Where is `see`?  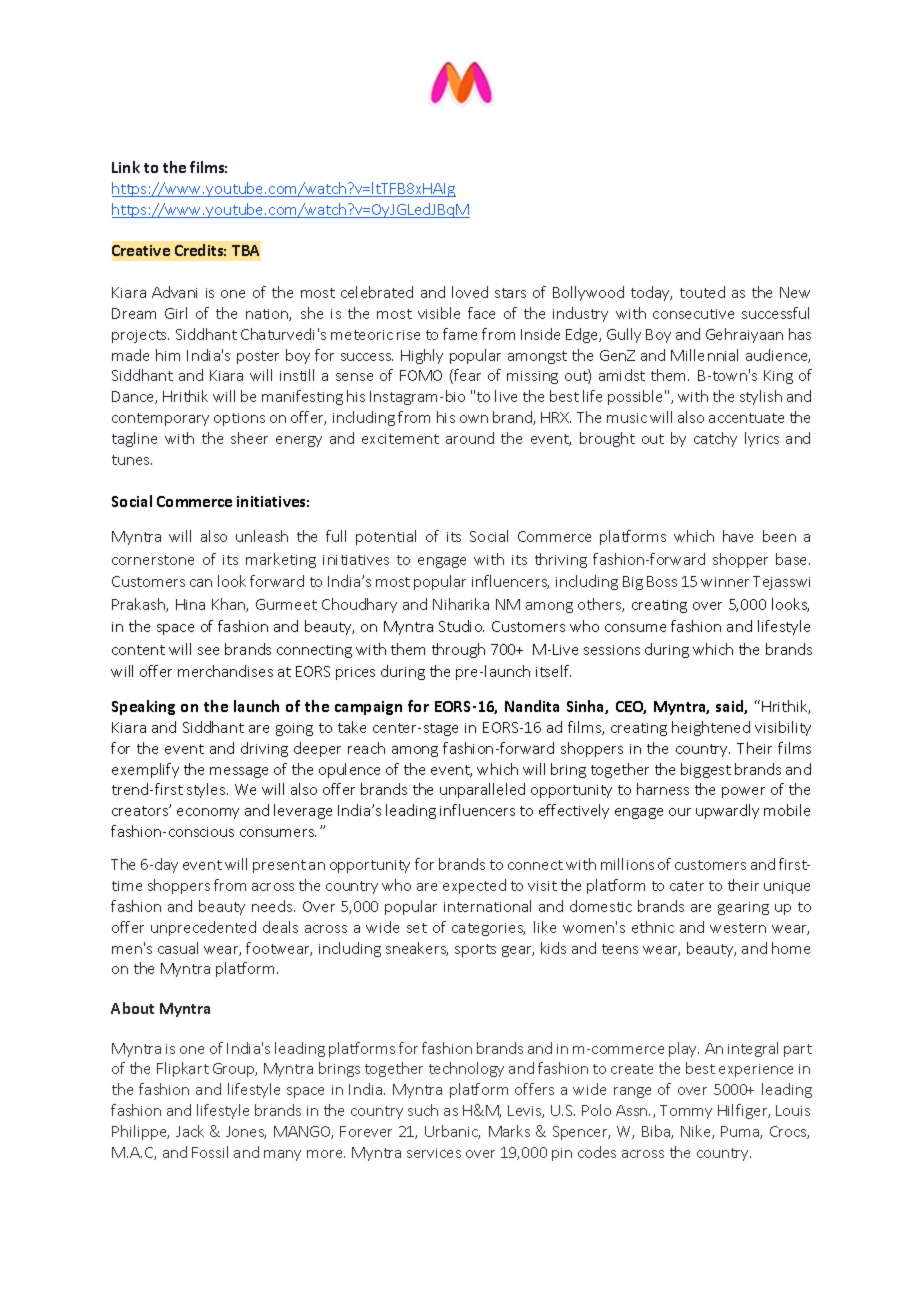 see is located at coordinates (208, 651).
